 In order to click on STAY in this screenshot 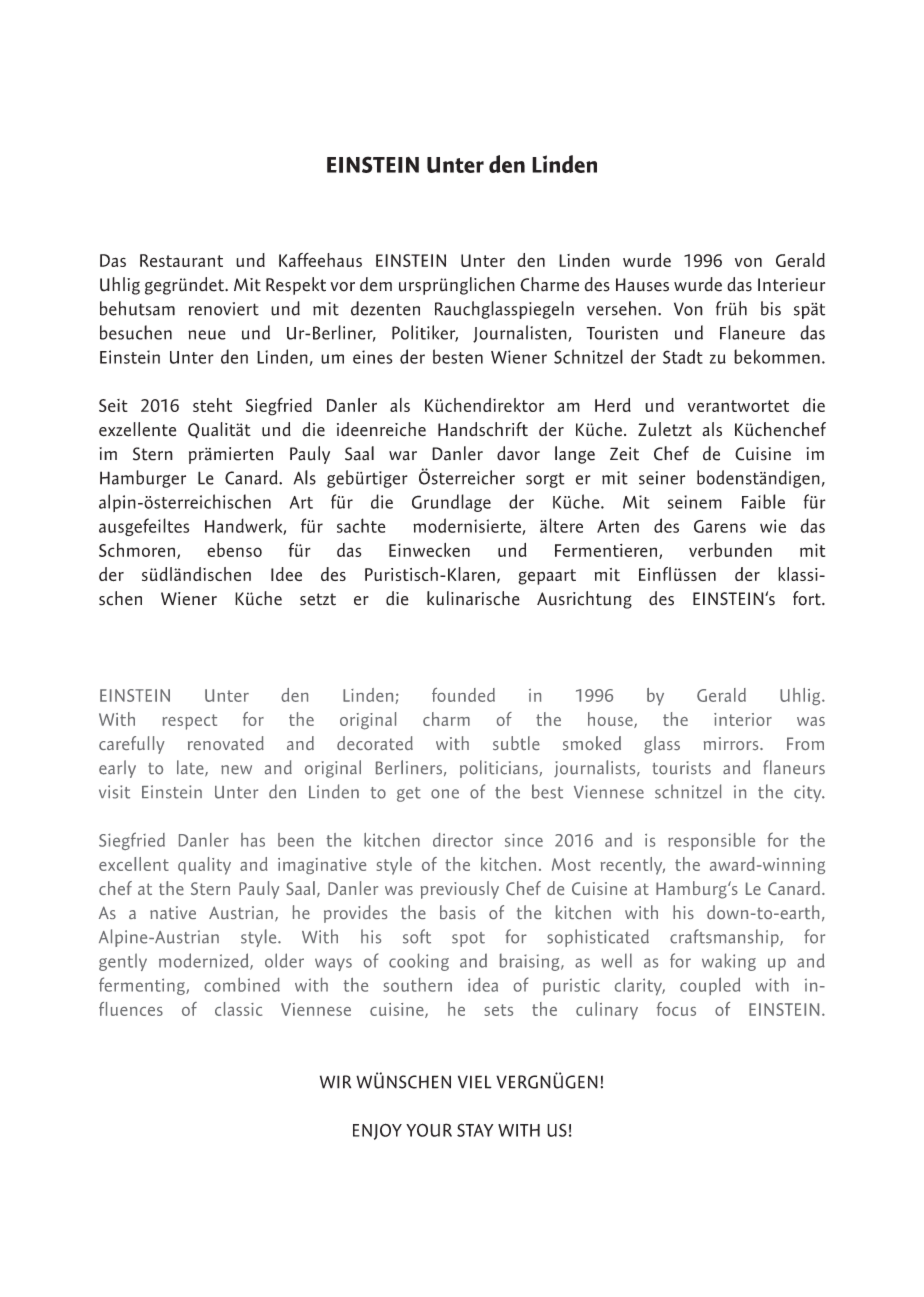, I will do `click(475, 1130)`.
